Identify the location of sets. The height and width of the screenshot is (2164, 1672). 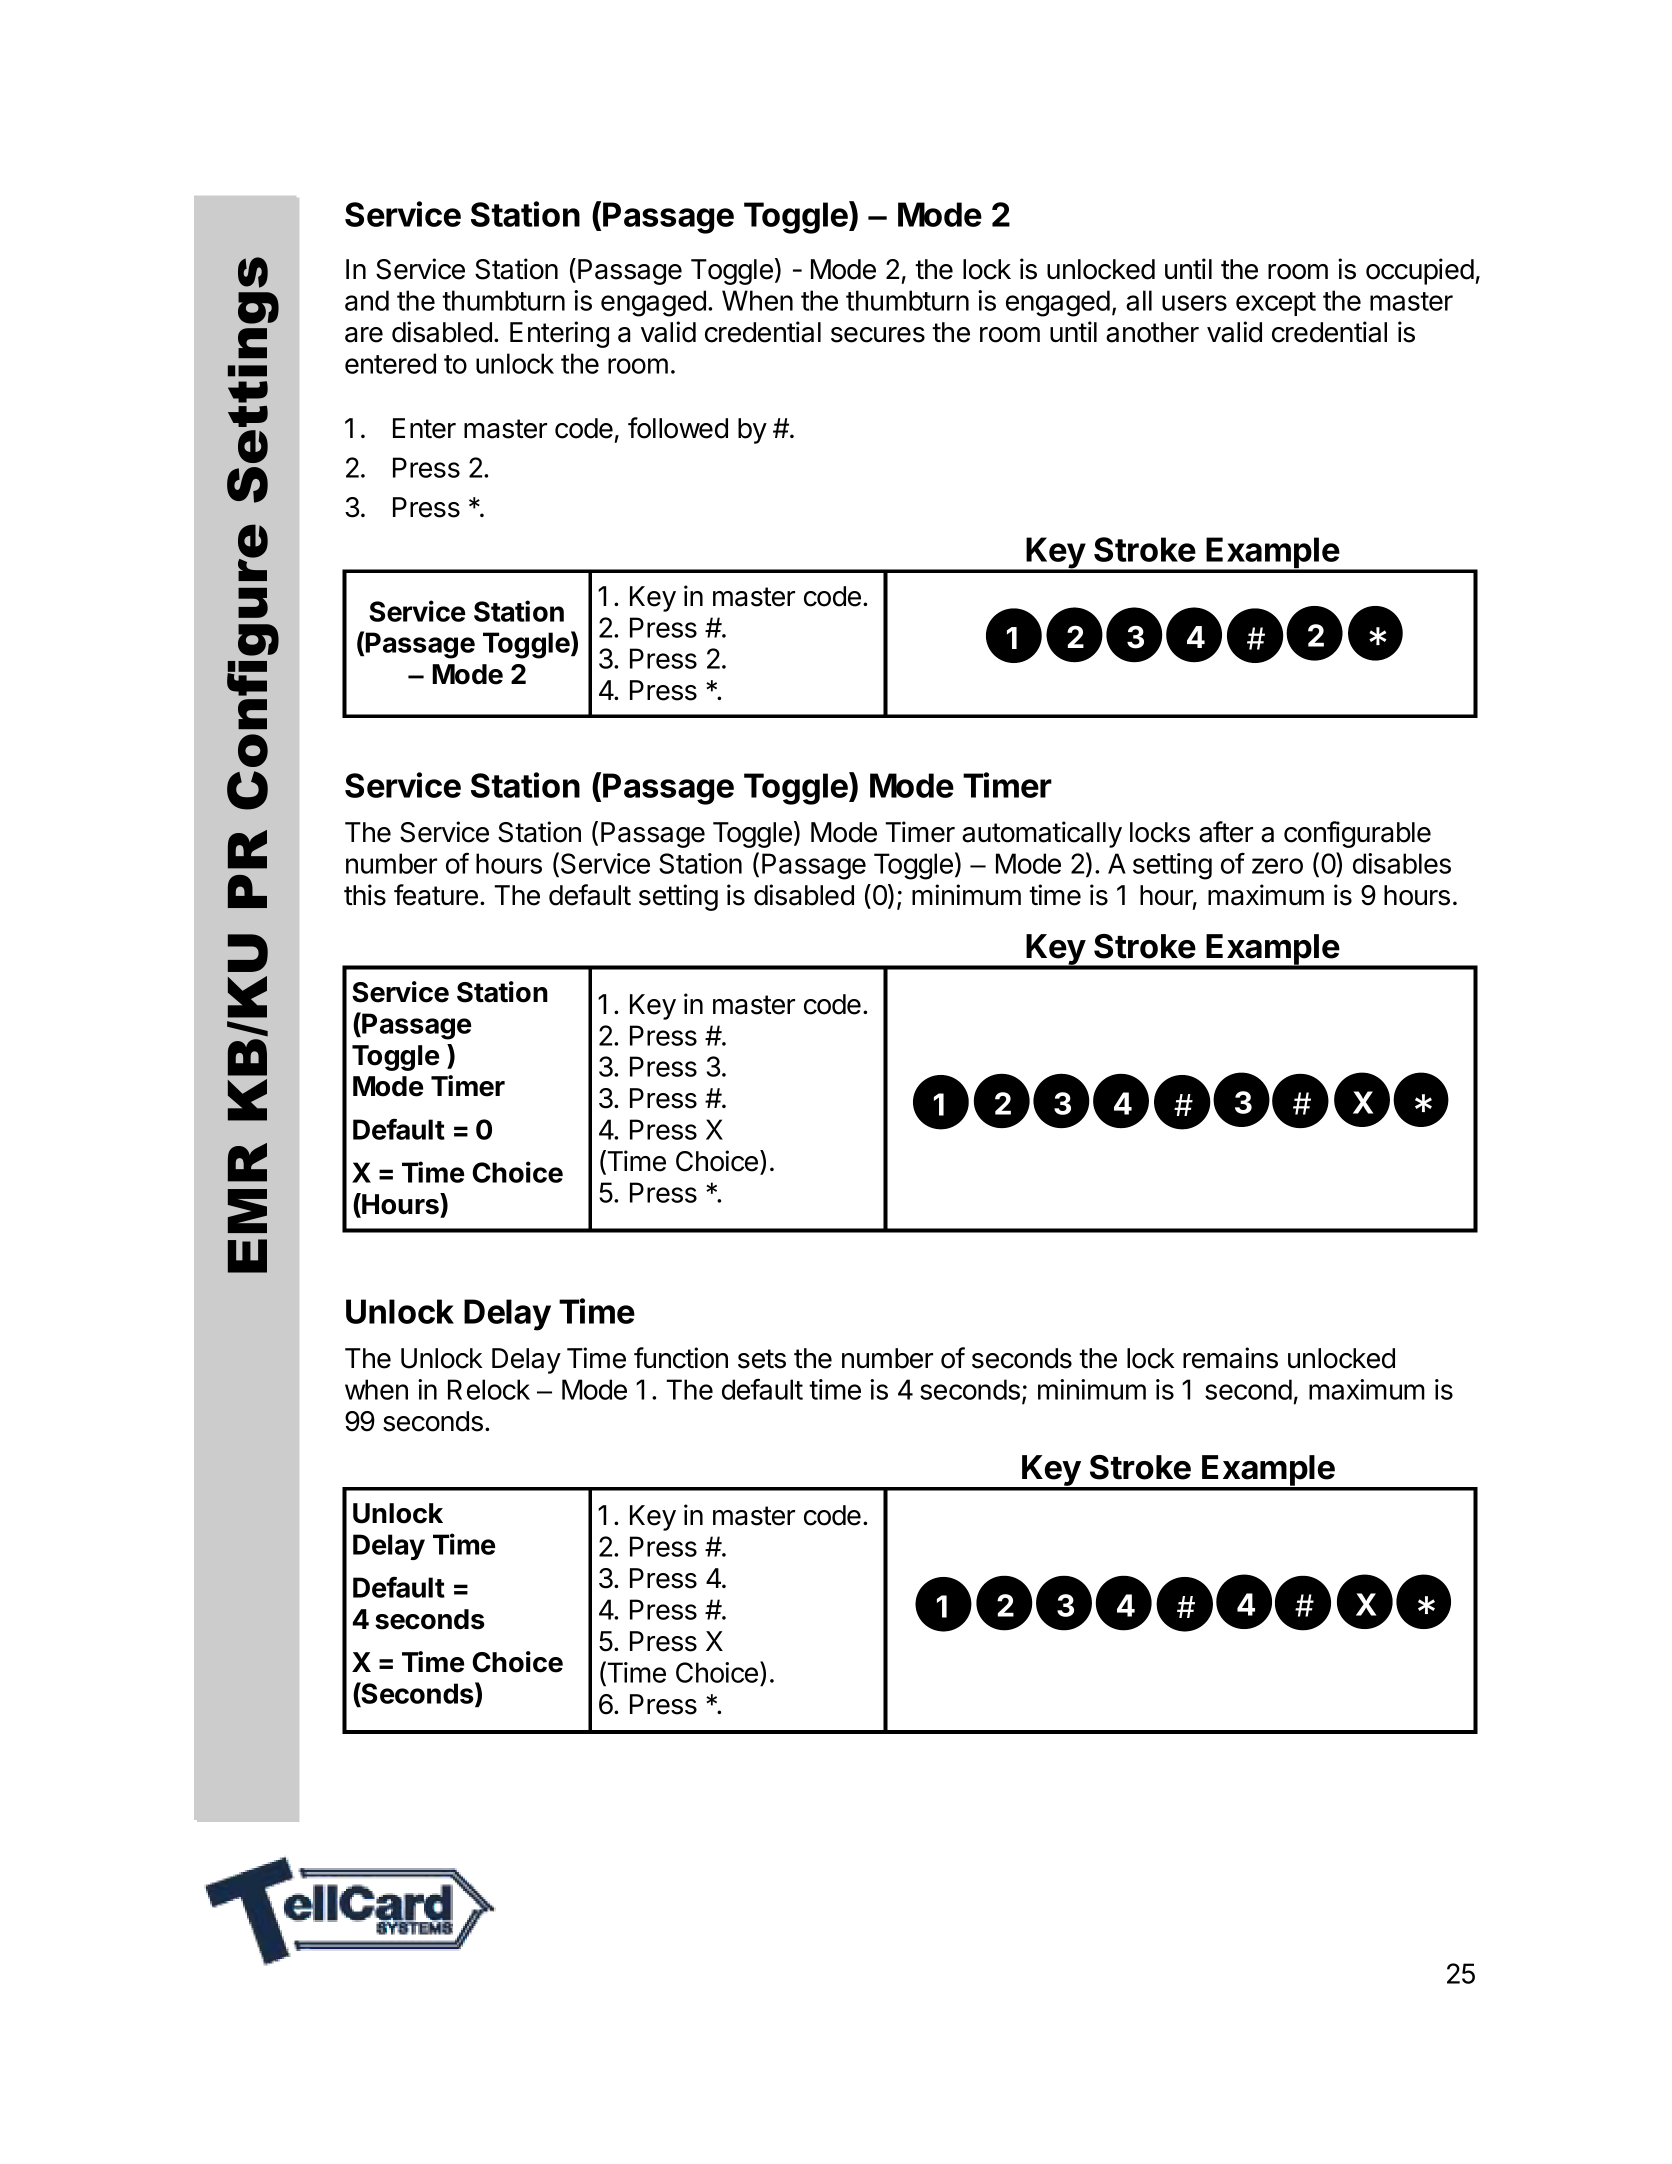
(762, 1359).
